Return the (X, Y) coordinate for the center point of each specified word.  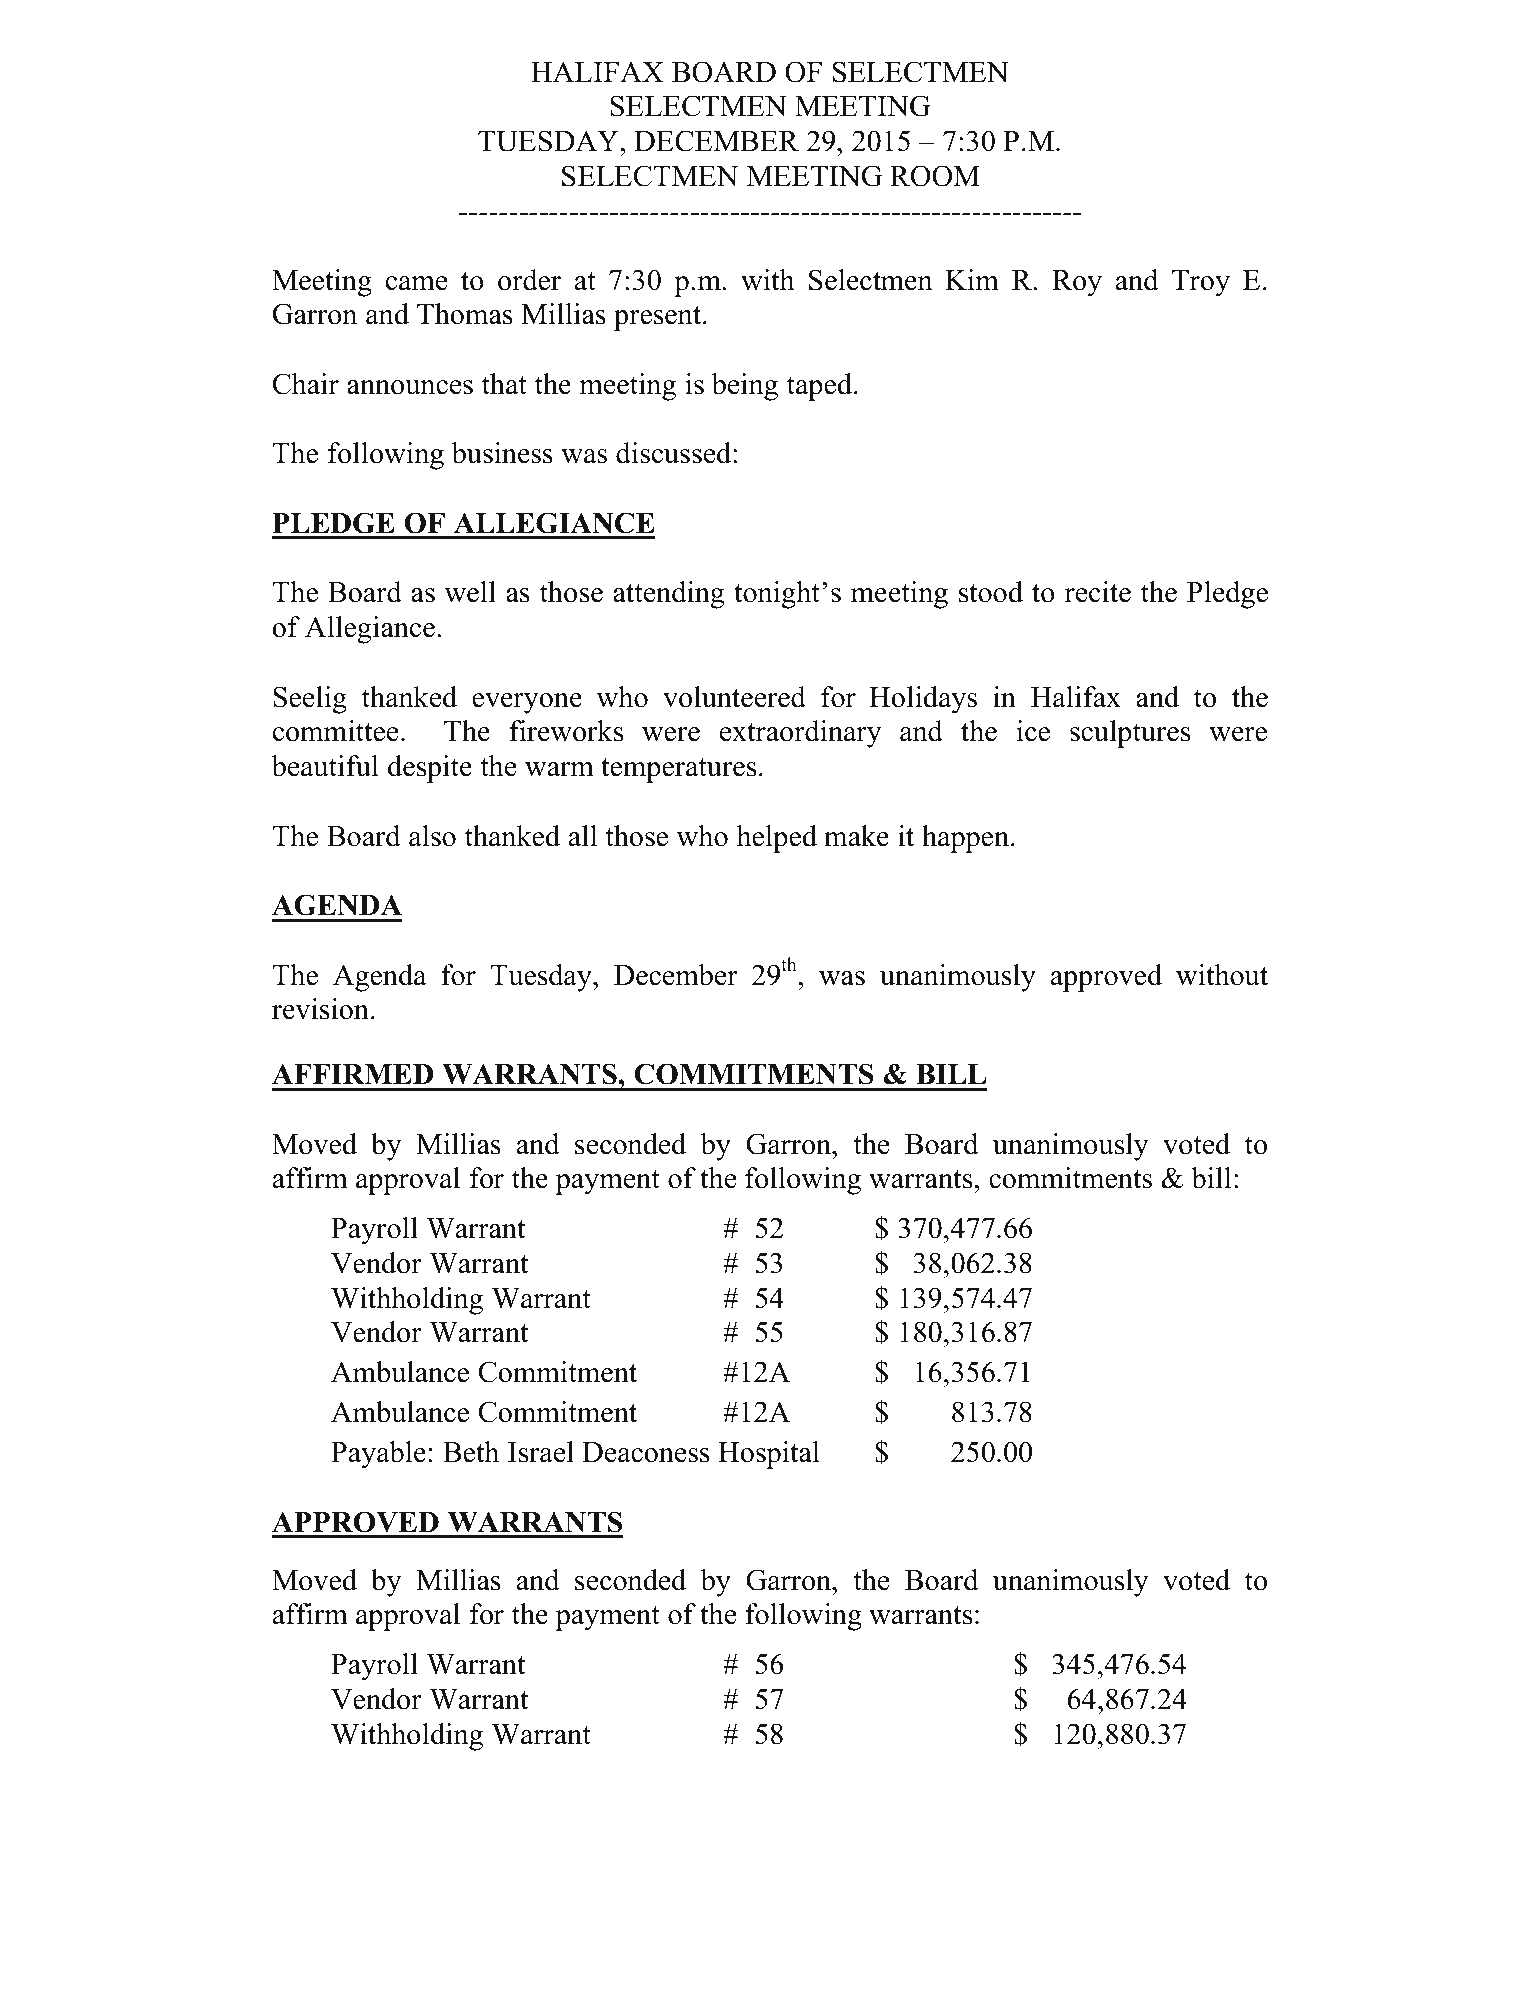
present (659, 318)
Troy (1201, 283)
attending (669, 595)
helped (777, 839)
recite (1098, 592)
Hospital (769, 1455)
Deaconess (646, 1452)
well (470, 592)
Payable (378, 1455)
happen (965, 839)
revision (320, 1009)
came (416, 283)
